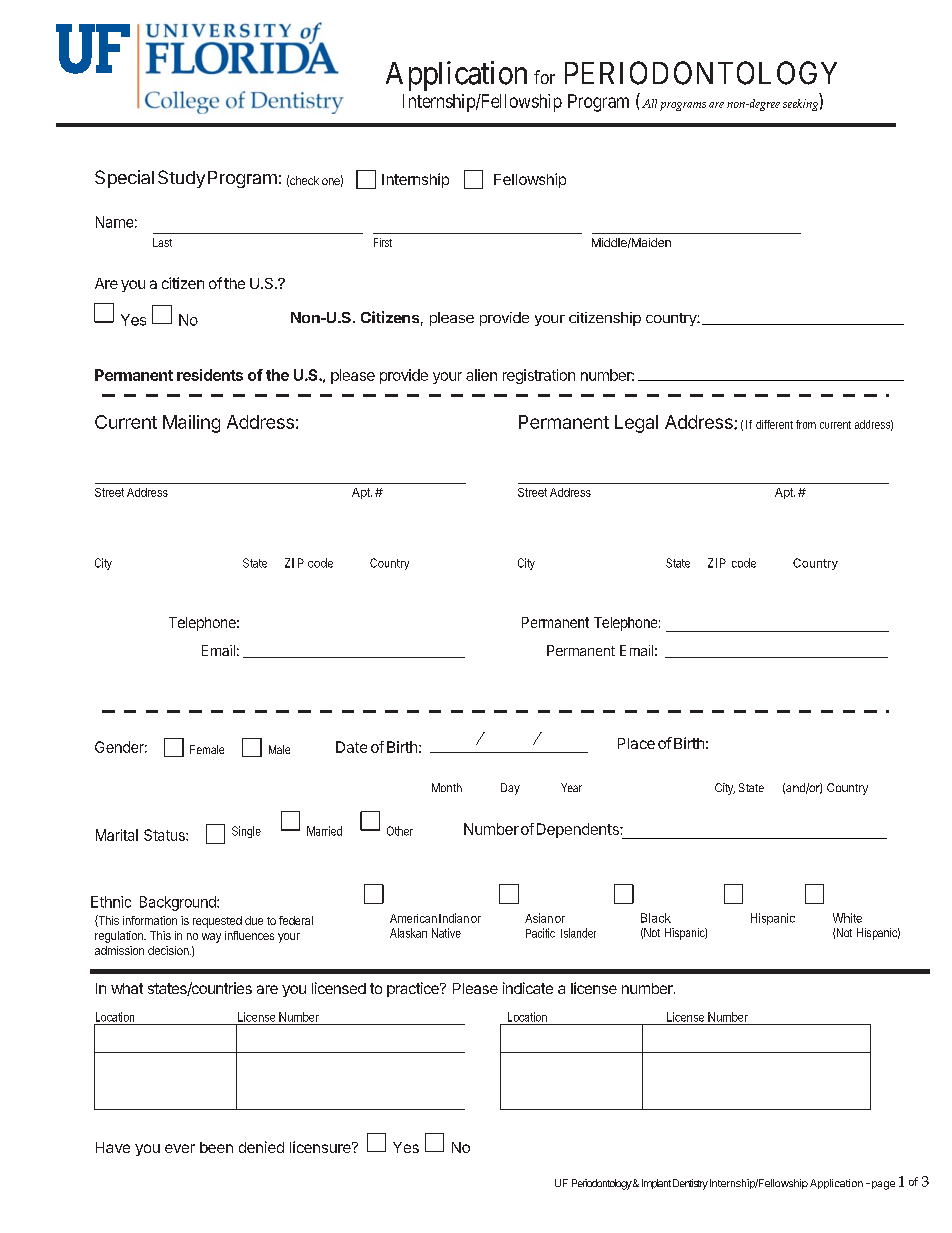 This screenshot has width=952, height=1233. Describe the element at coordinates (191, 424) in the screenshot. I see `Mailing` at that location.
